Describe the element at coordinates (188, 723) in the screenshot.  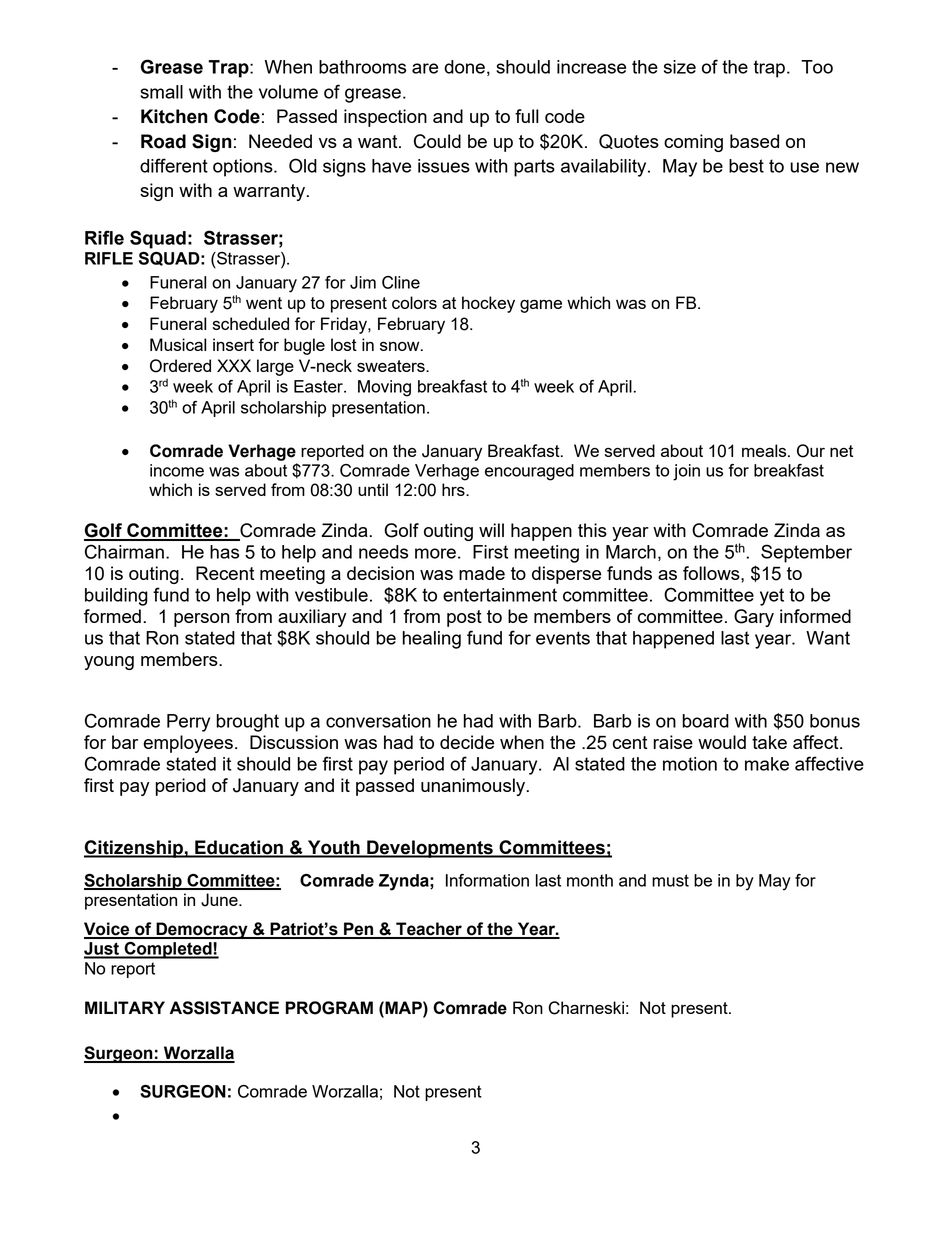
I see `Perry` at that location.
